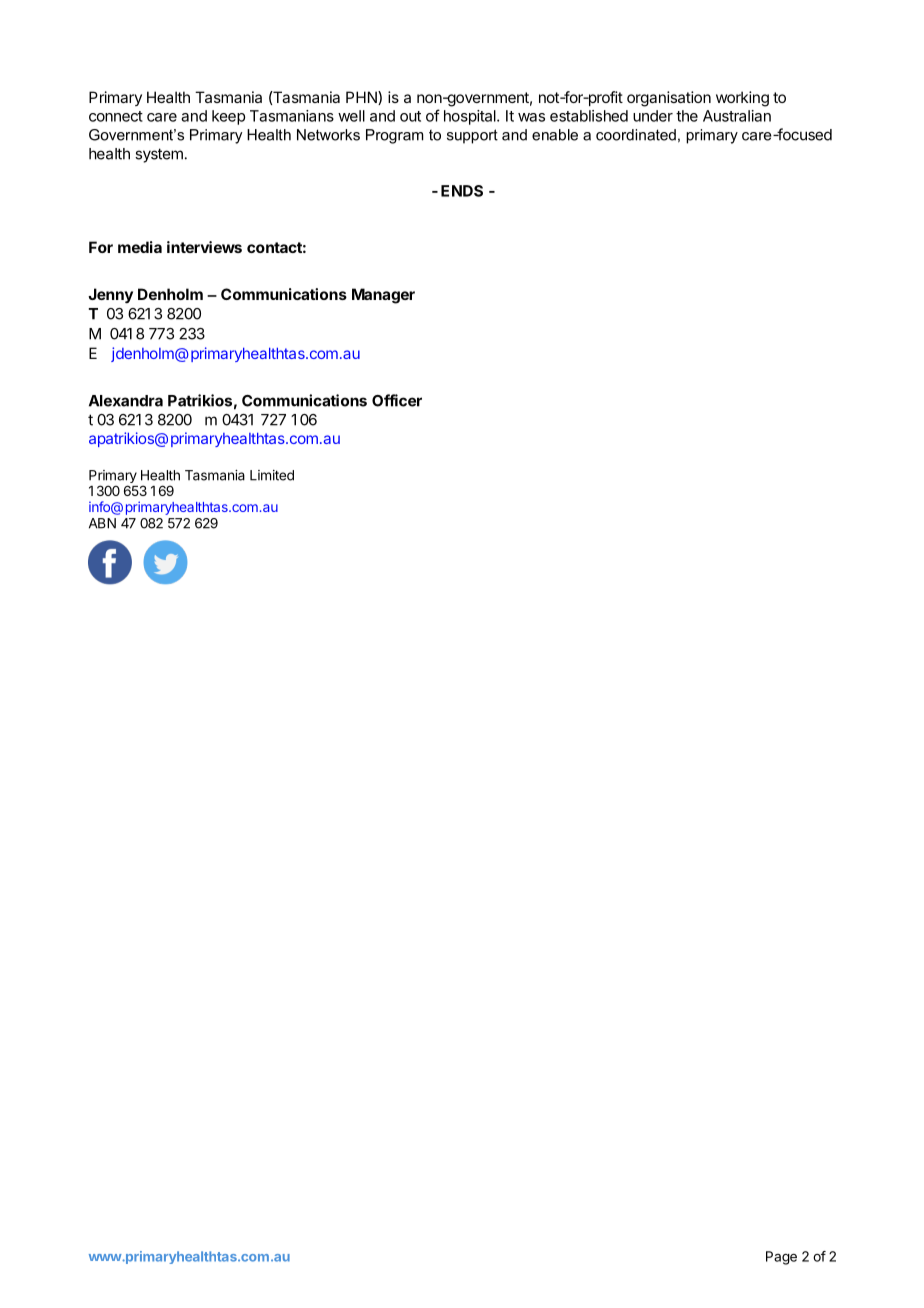 This screenshot has width=924, height=1308. What do you see at coordinates (472, 136) in the screenshot?
I see `support` at bounding box center [472, 136].
